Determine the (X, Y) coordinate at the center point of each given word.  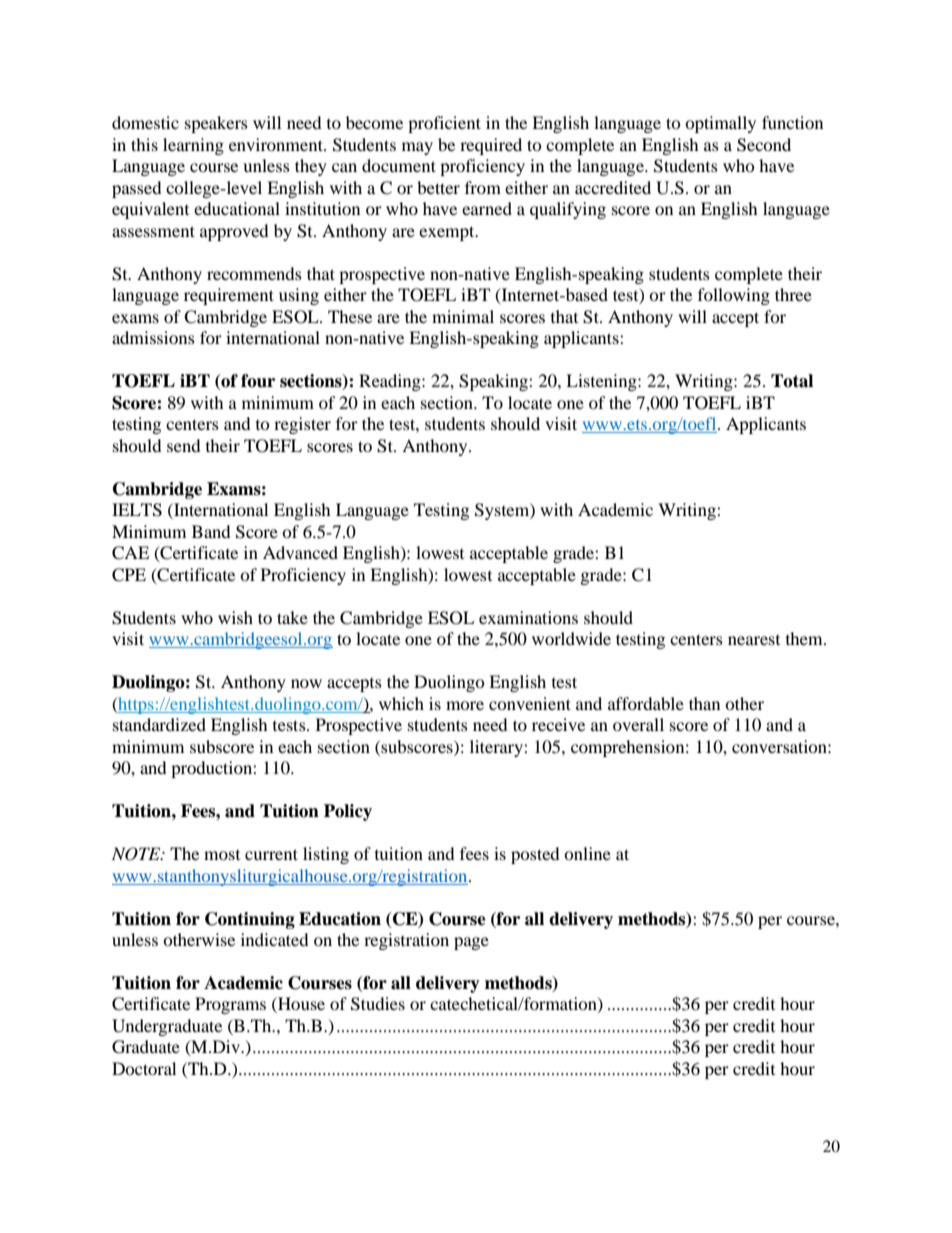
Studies (378, 1004)
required (491, 146)
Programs (230, 1005)
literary (497, 748)
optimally (720, 124)
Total (792, 381)
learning (193, 146)
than (704, 703)
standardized (159, 724)
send (184, 445)
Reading (391, 382)
